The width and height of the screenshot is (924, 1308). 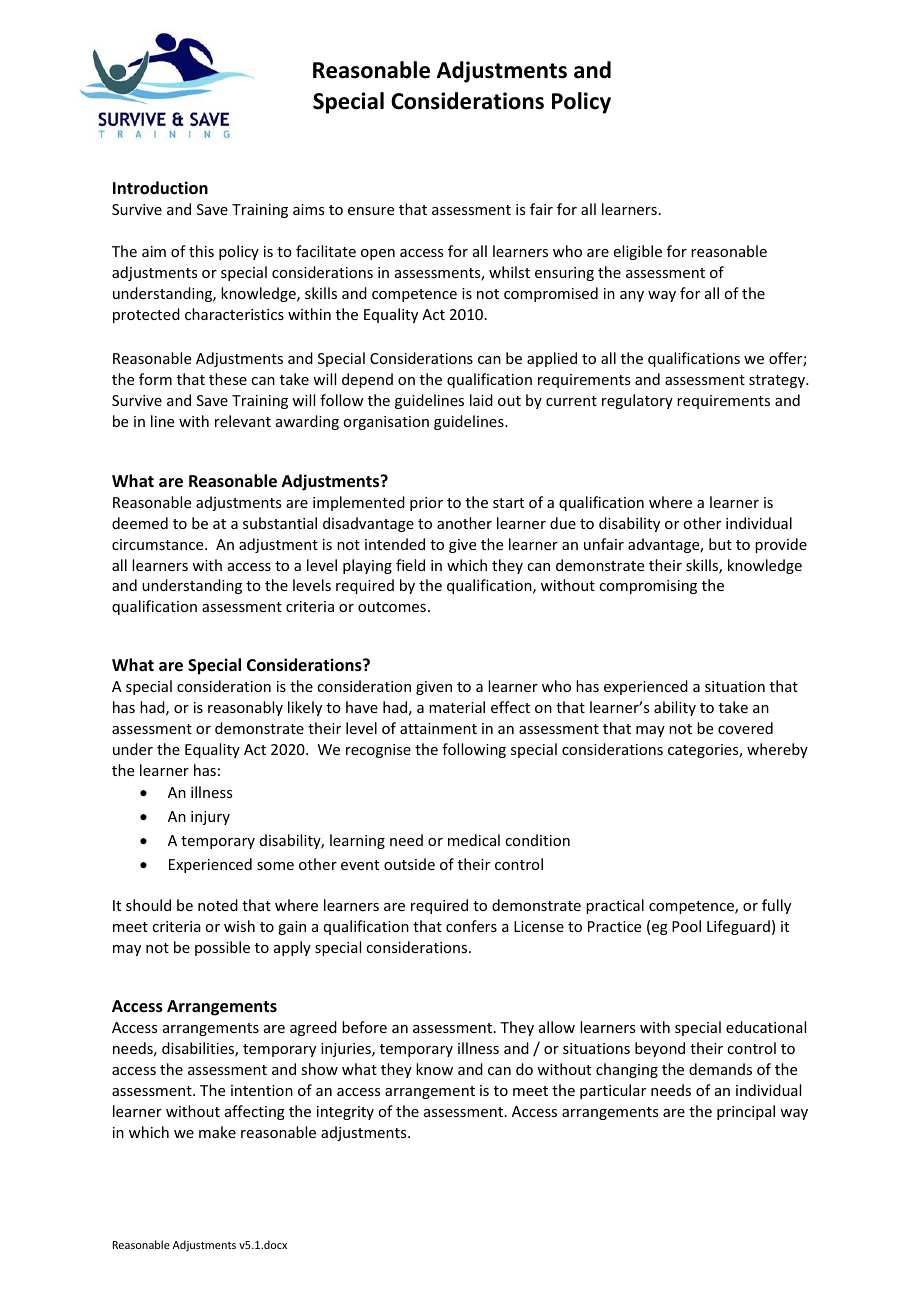 I want to click on prior, so click(x=426, y=504).
